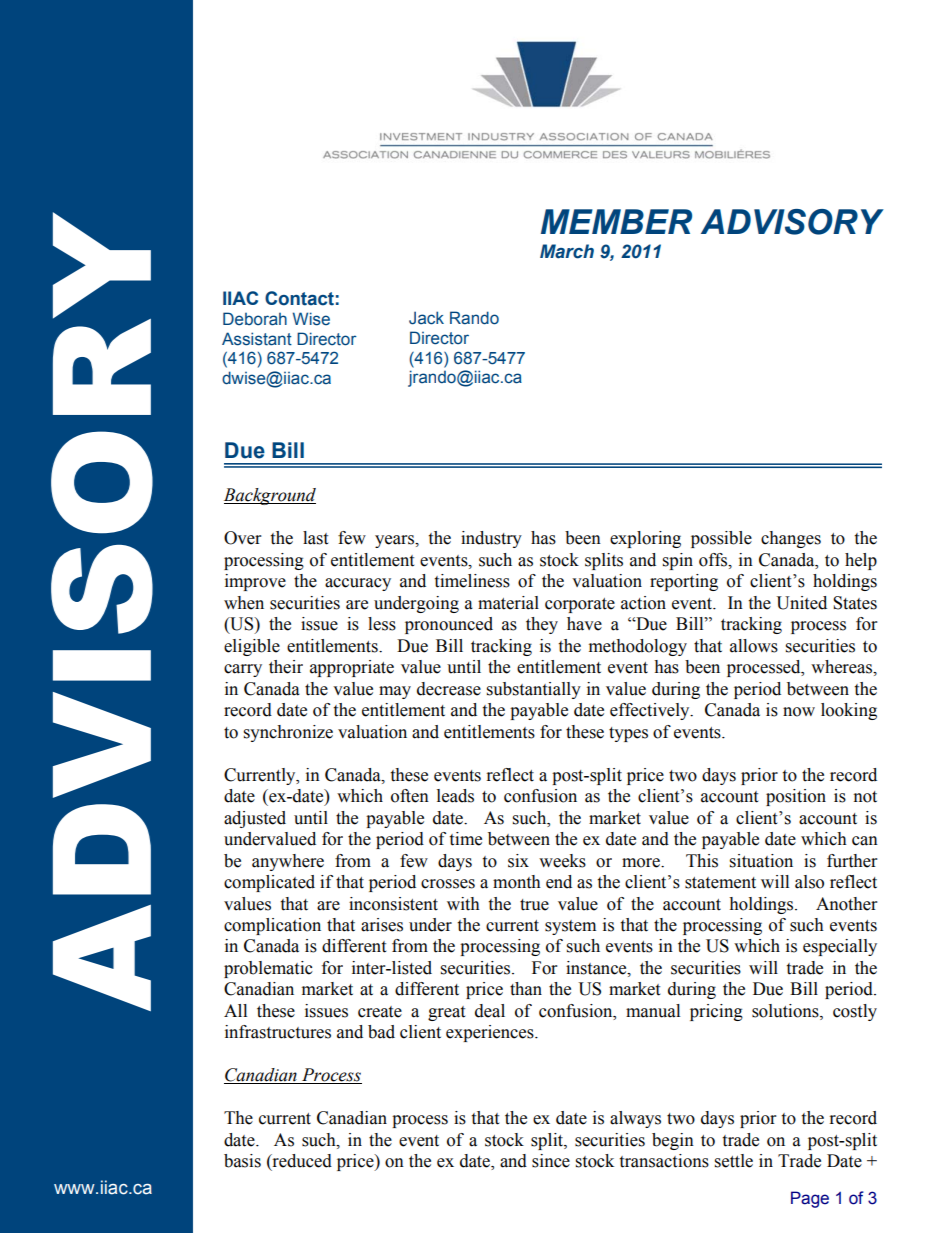 The height and width of the screenshot is (1233, 952). Describe the element at coordinates (242, 1161) in the screenshot. I see `basis` at that location.
